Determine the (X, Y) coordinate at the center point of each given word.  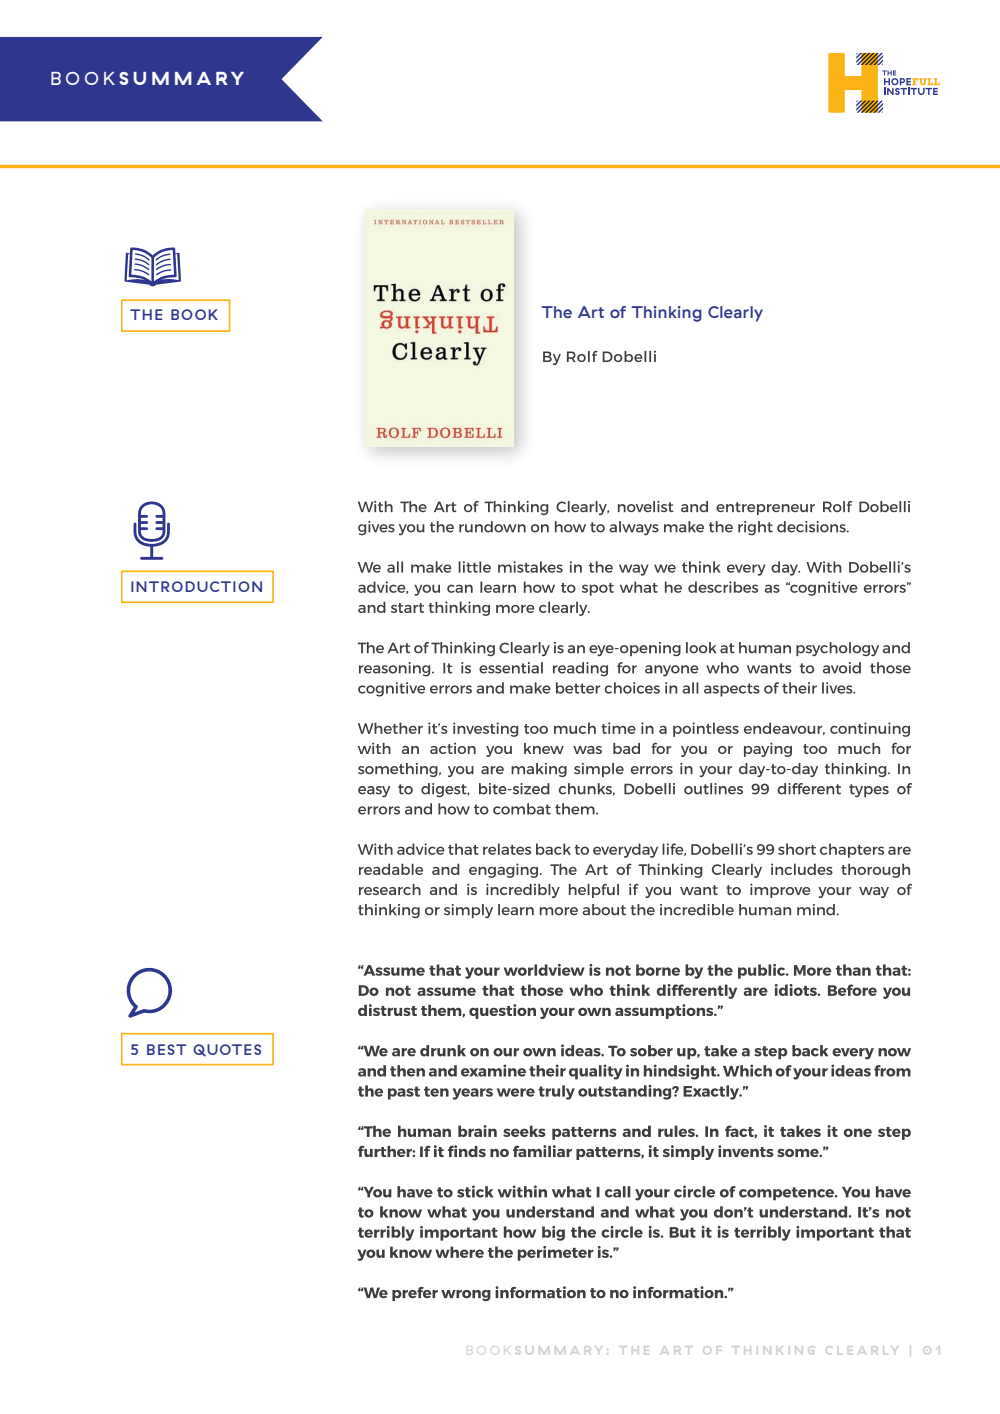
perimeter (556, 1253)
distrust (387, 1010)
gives (376, 528)
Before (852, 990)
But (682, 1232)
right (755, 528)
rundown (492, 527)
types (869, 791)
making (539, 770)
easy (374, 792)
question (502, 1011)
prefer (415, 1294)
